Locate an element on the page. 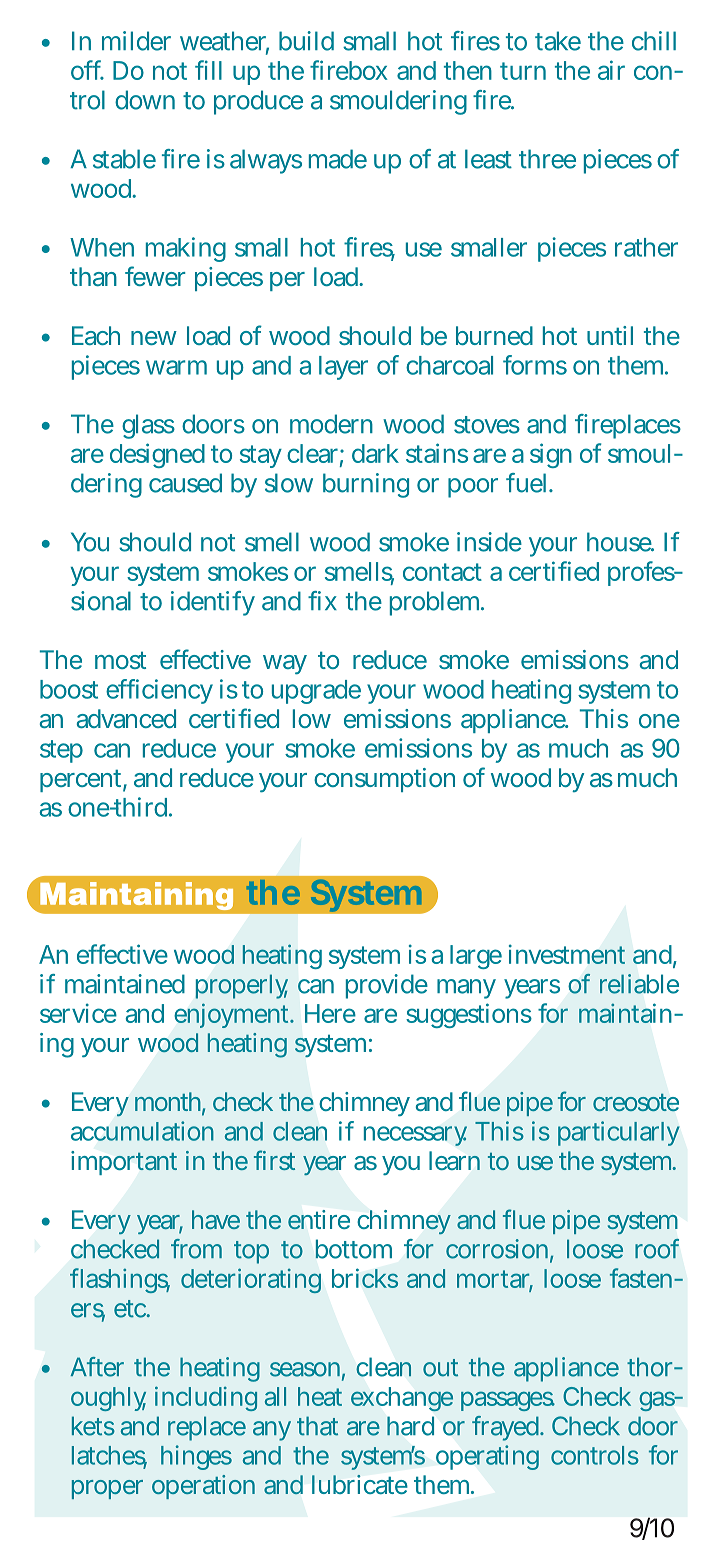  lubricate is located at coordinates (360, 1484).
